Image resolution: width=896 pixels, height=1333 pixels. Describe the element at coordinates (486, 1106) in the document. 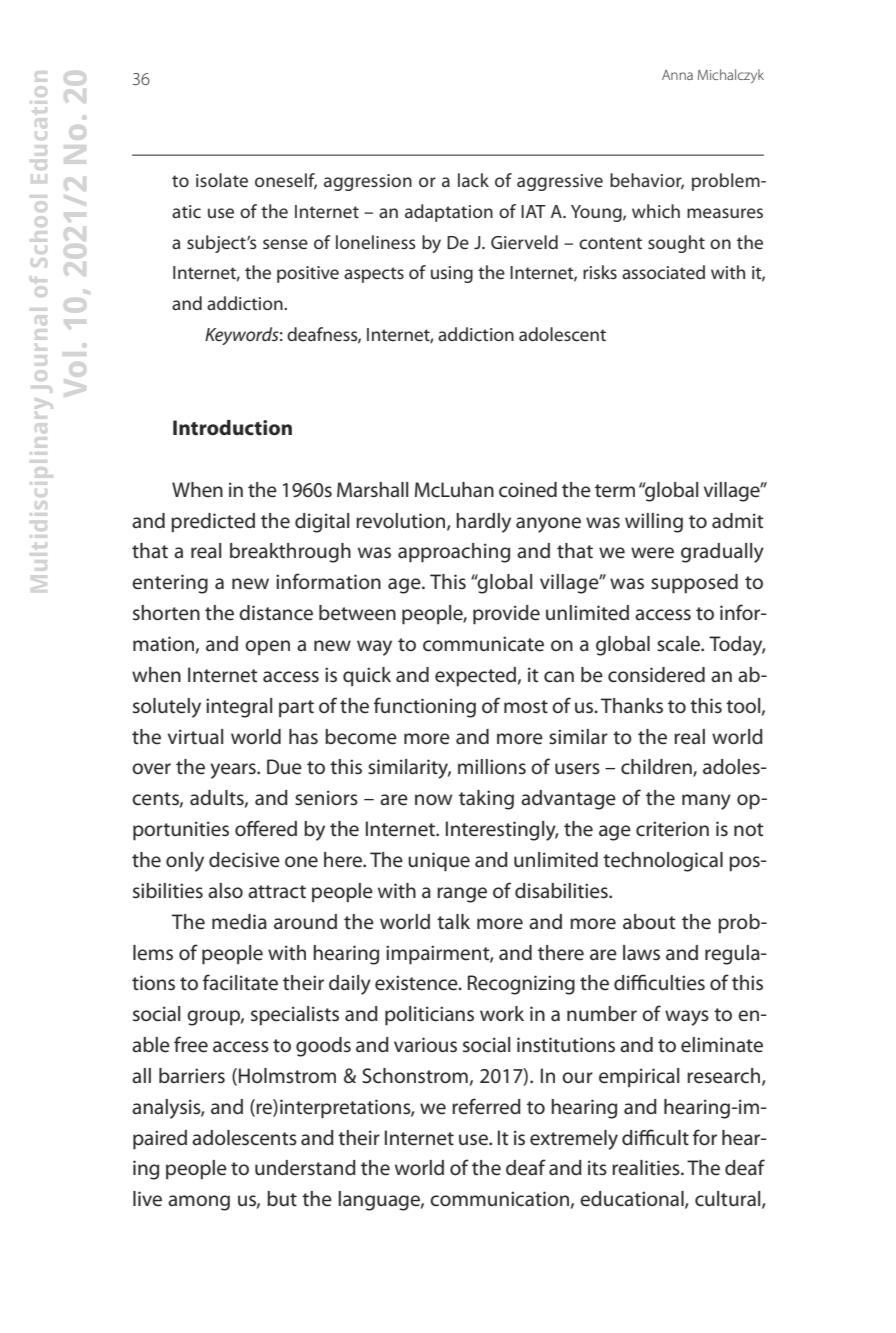

I see `referred` at that location.
